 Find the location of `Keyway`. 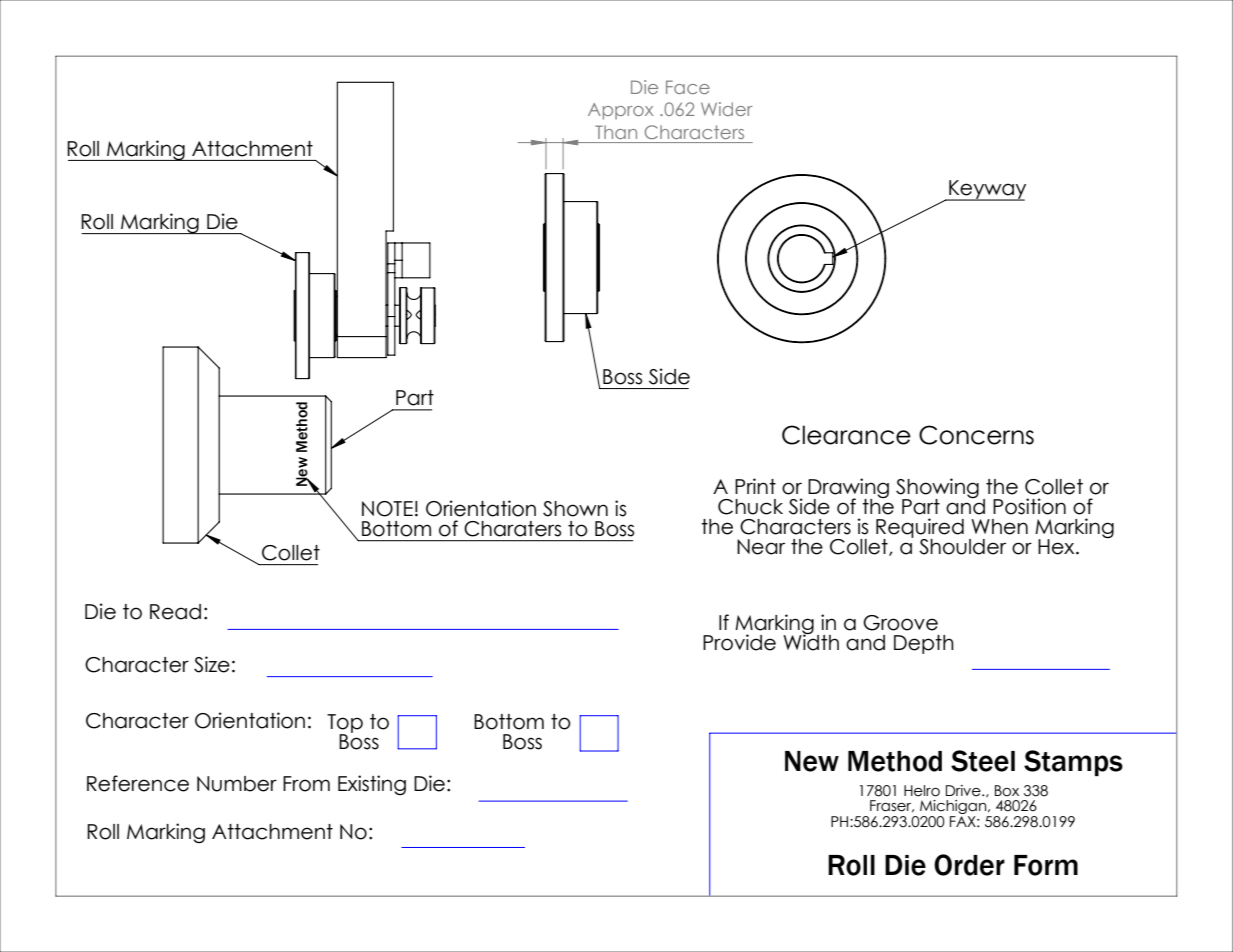

Keyway is located at coordinates (986, 190).
